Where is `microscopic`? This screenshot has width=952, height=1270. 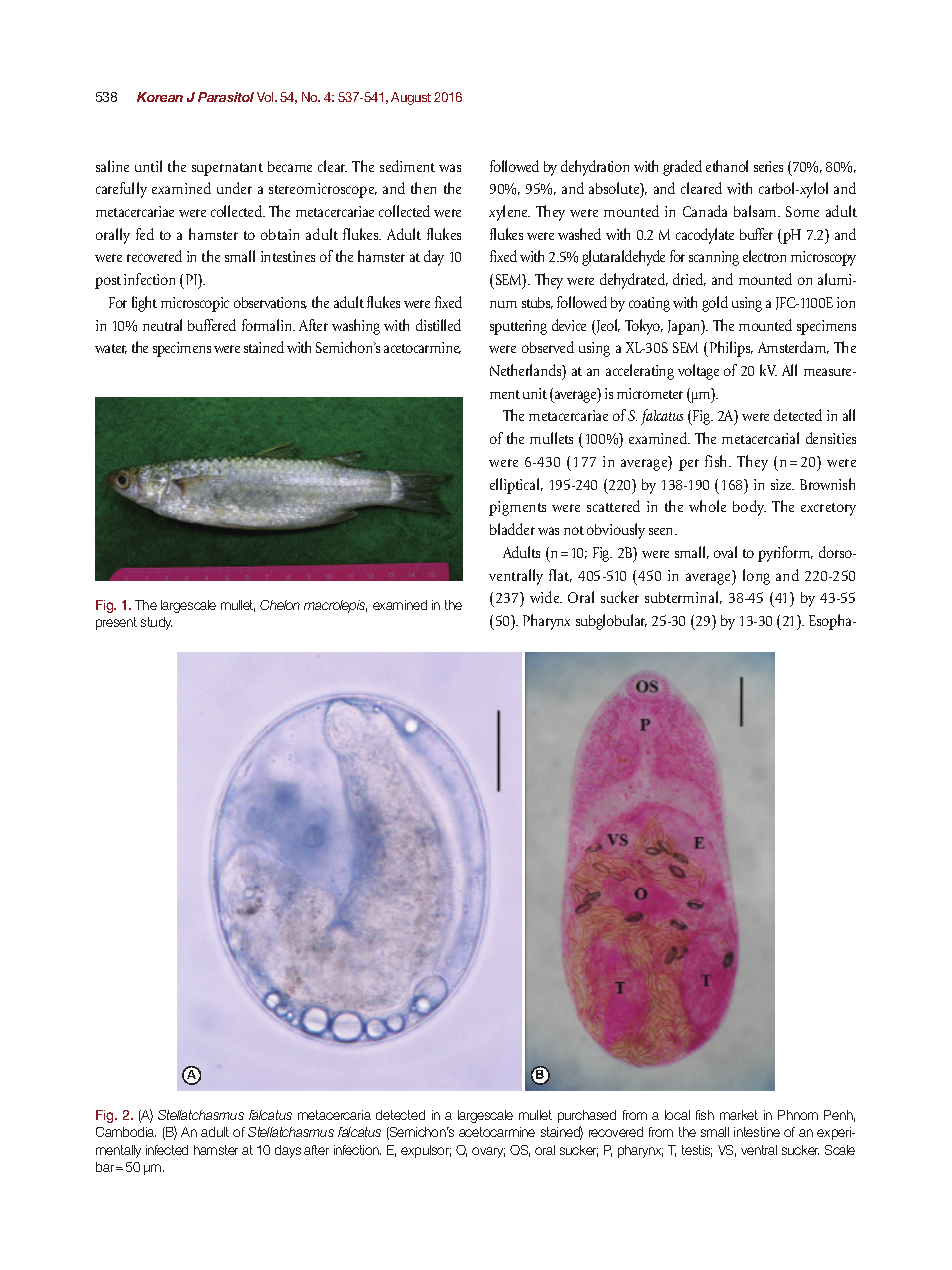
microscopic is located at coordinates (195, 304).
